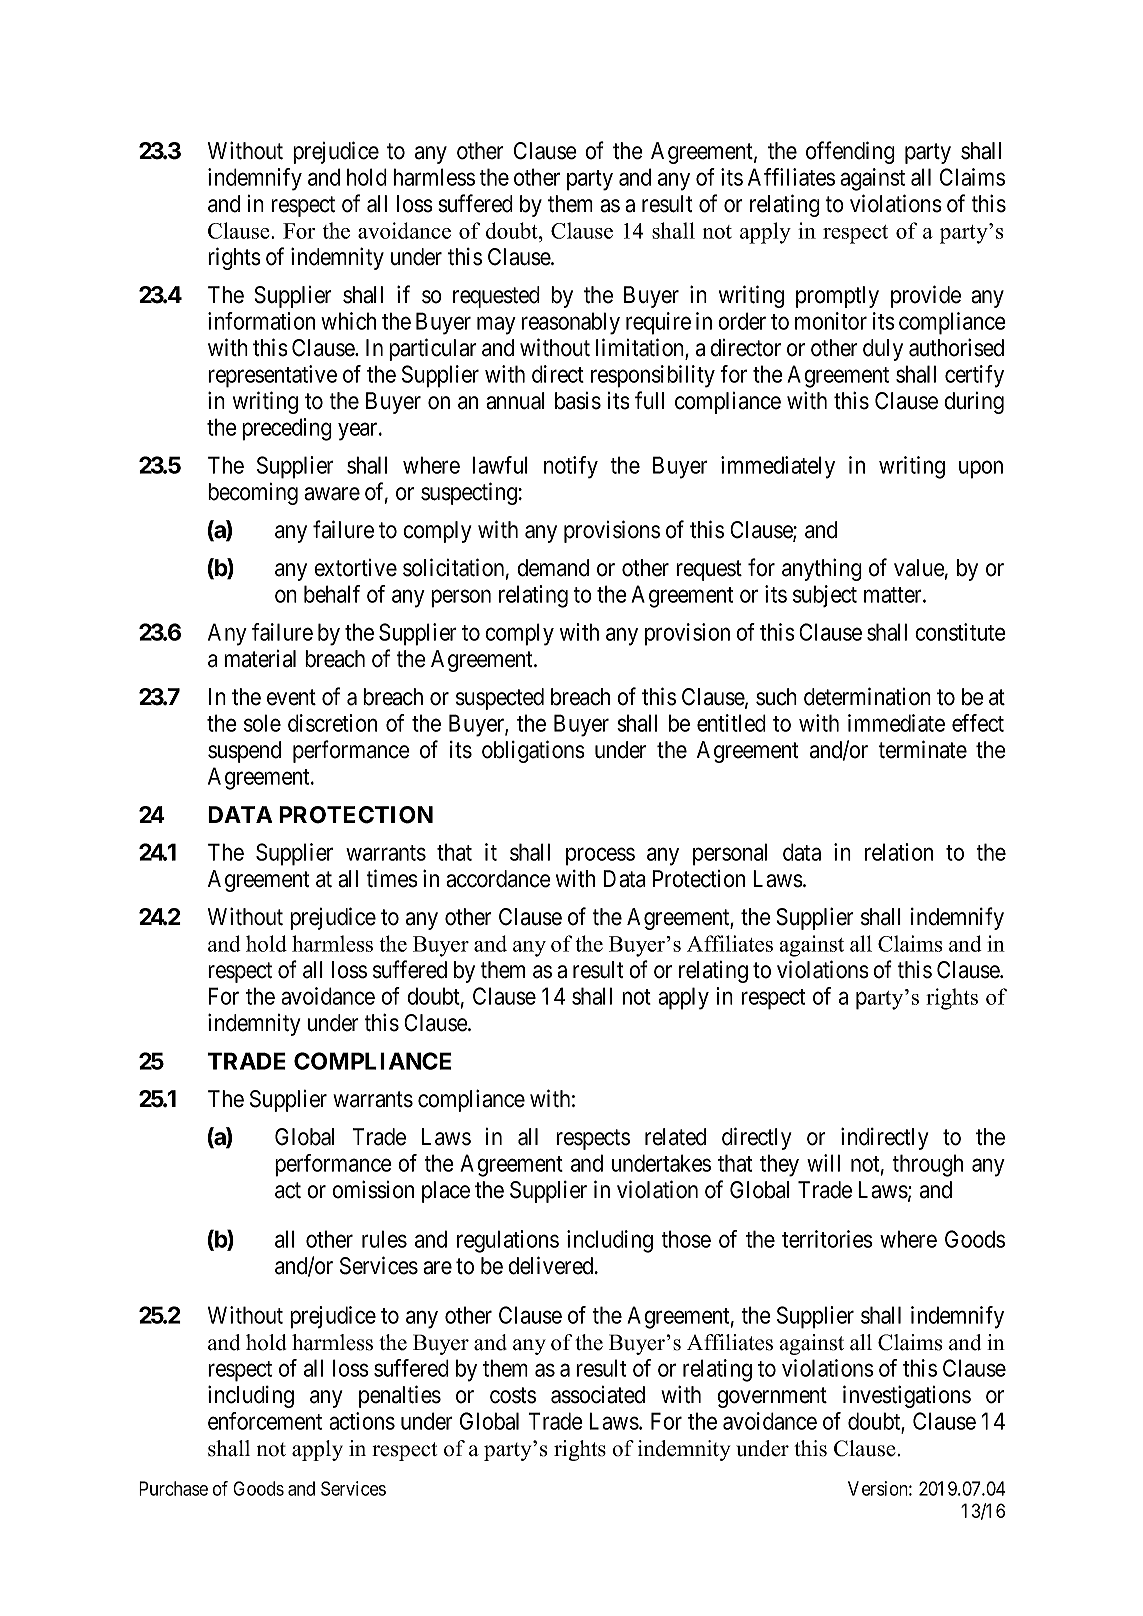 The width and height of the screenshot is (1143, 1616). What do you see at coordinates (261, 321) in the screenshot?
I see `information` at bounding box center [261, 321].
